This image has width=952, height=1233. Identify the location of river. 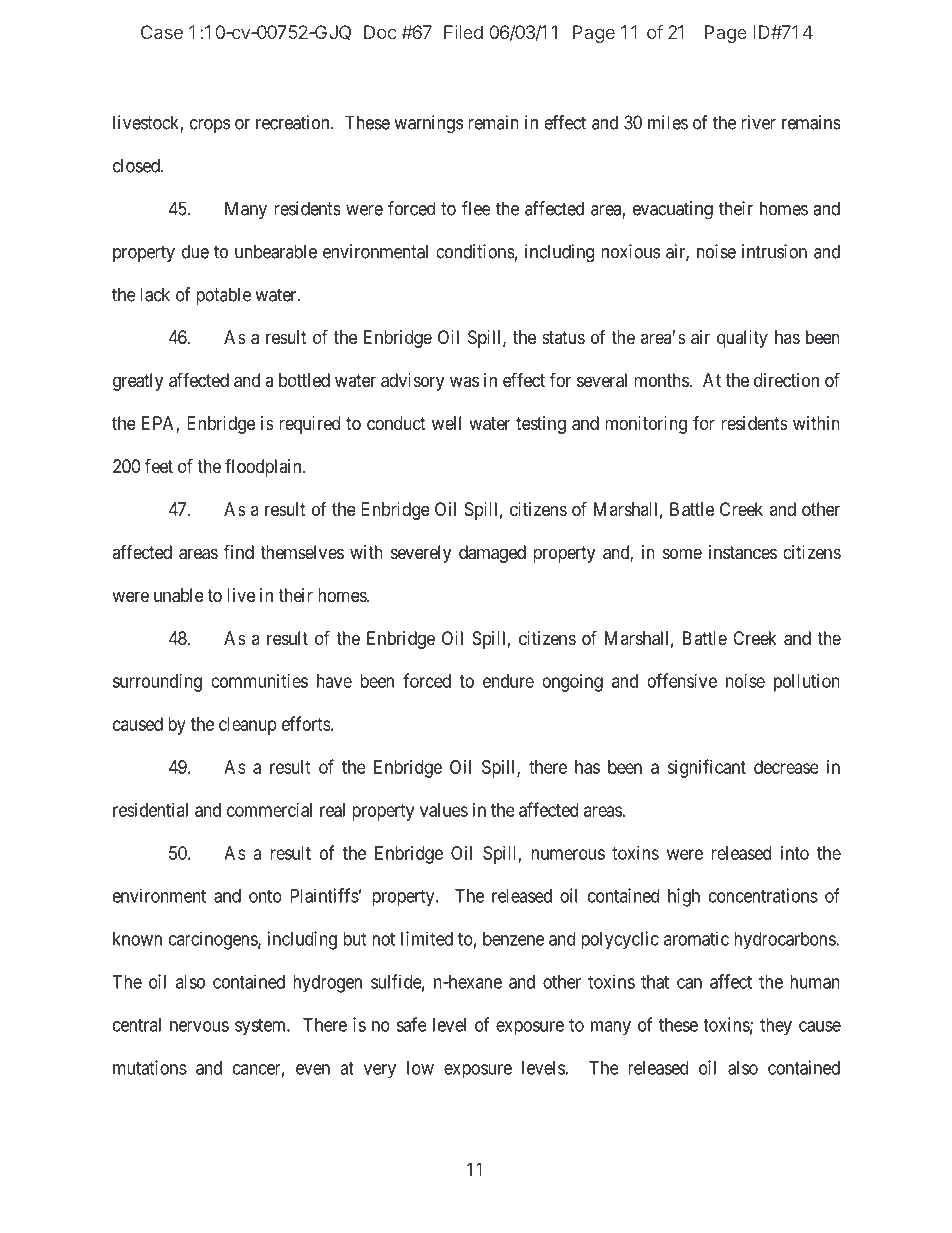
(758, 122).
